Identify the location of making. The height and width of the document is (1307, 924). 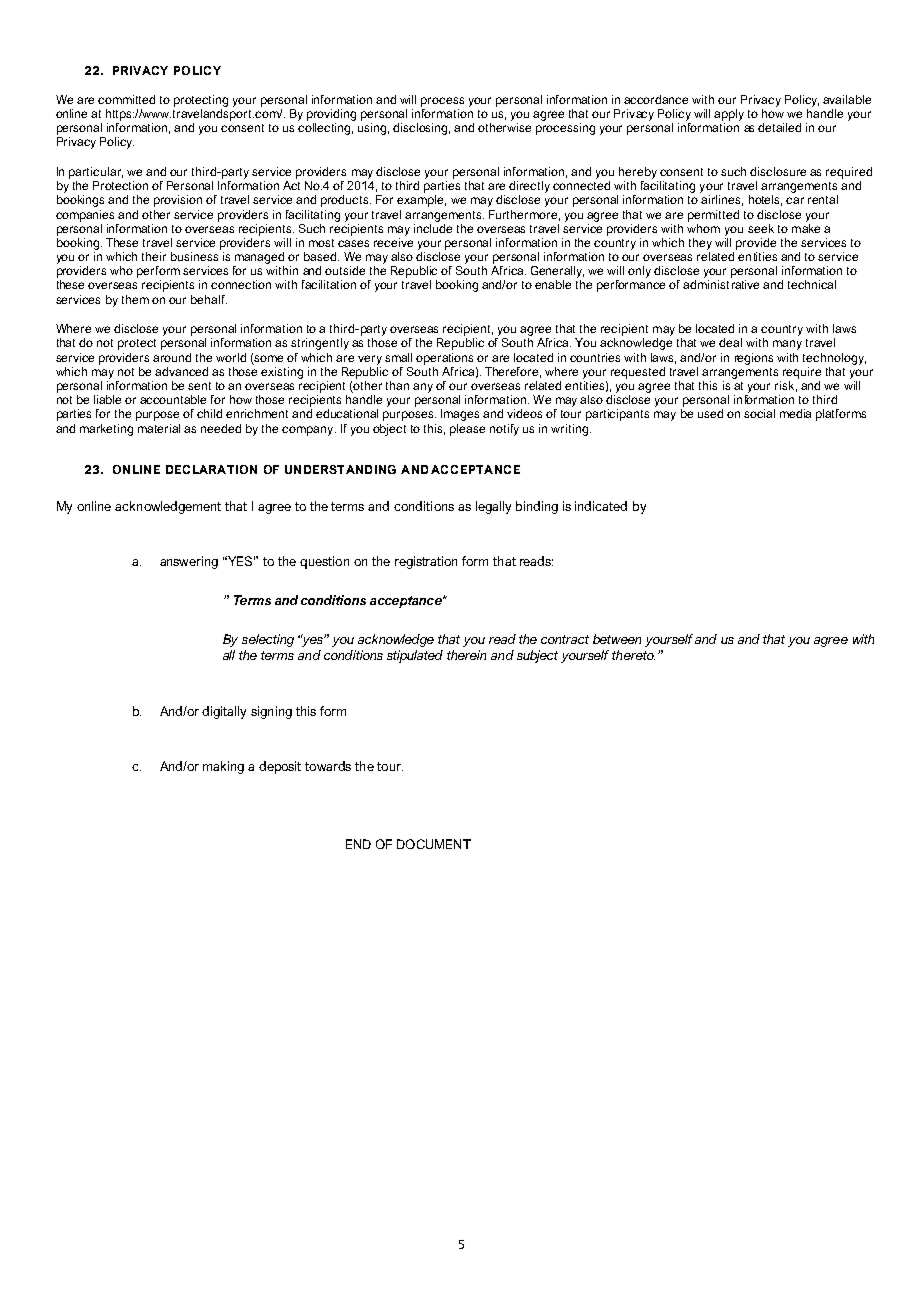
(223, 767).
